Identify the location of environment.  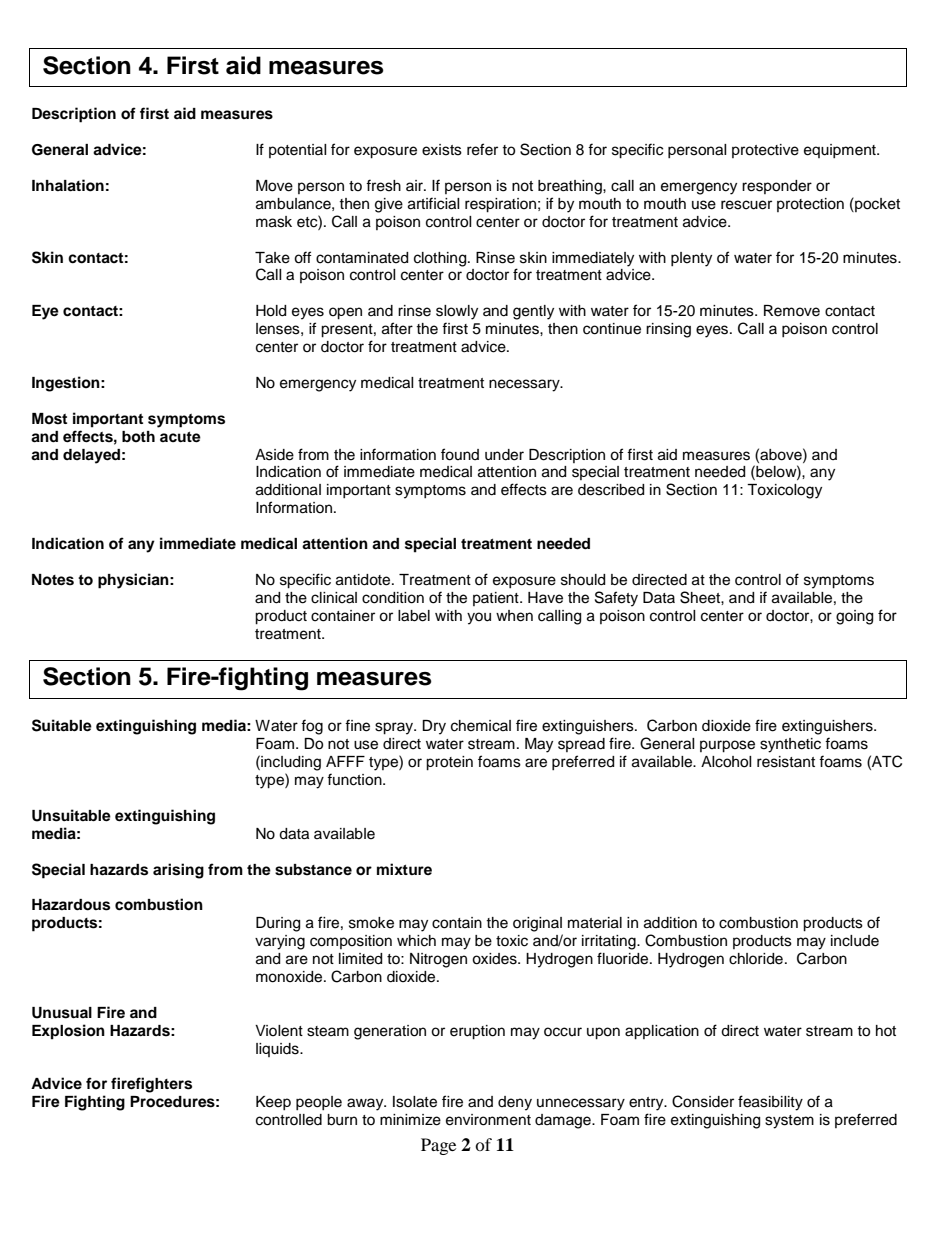
(488, 1120).
